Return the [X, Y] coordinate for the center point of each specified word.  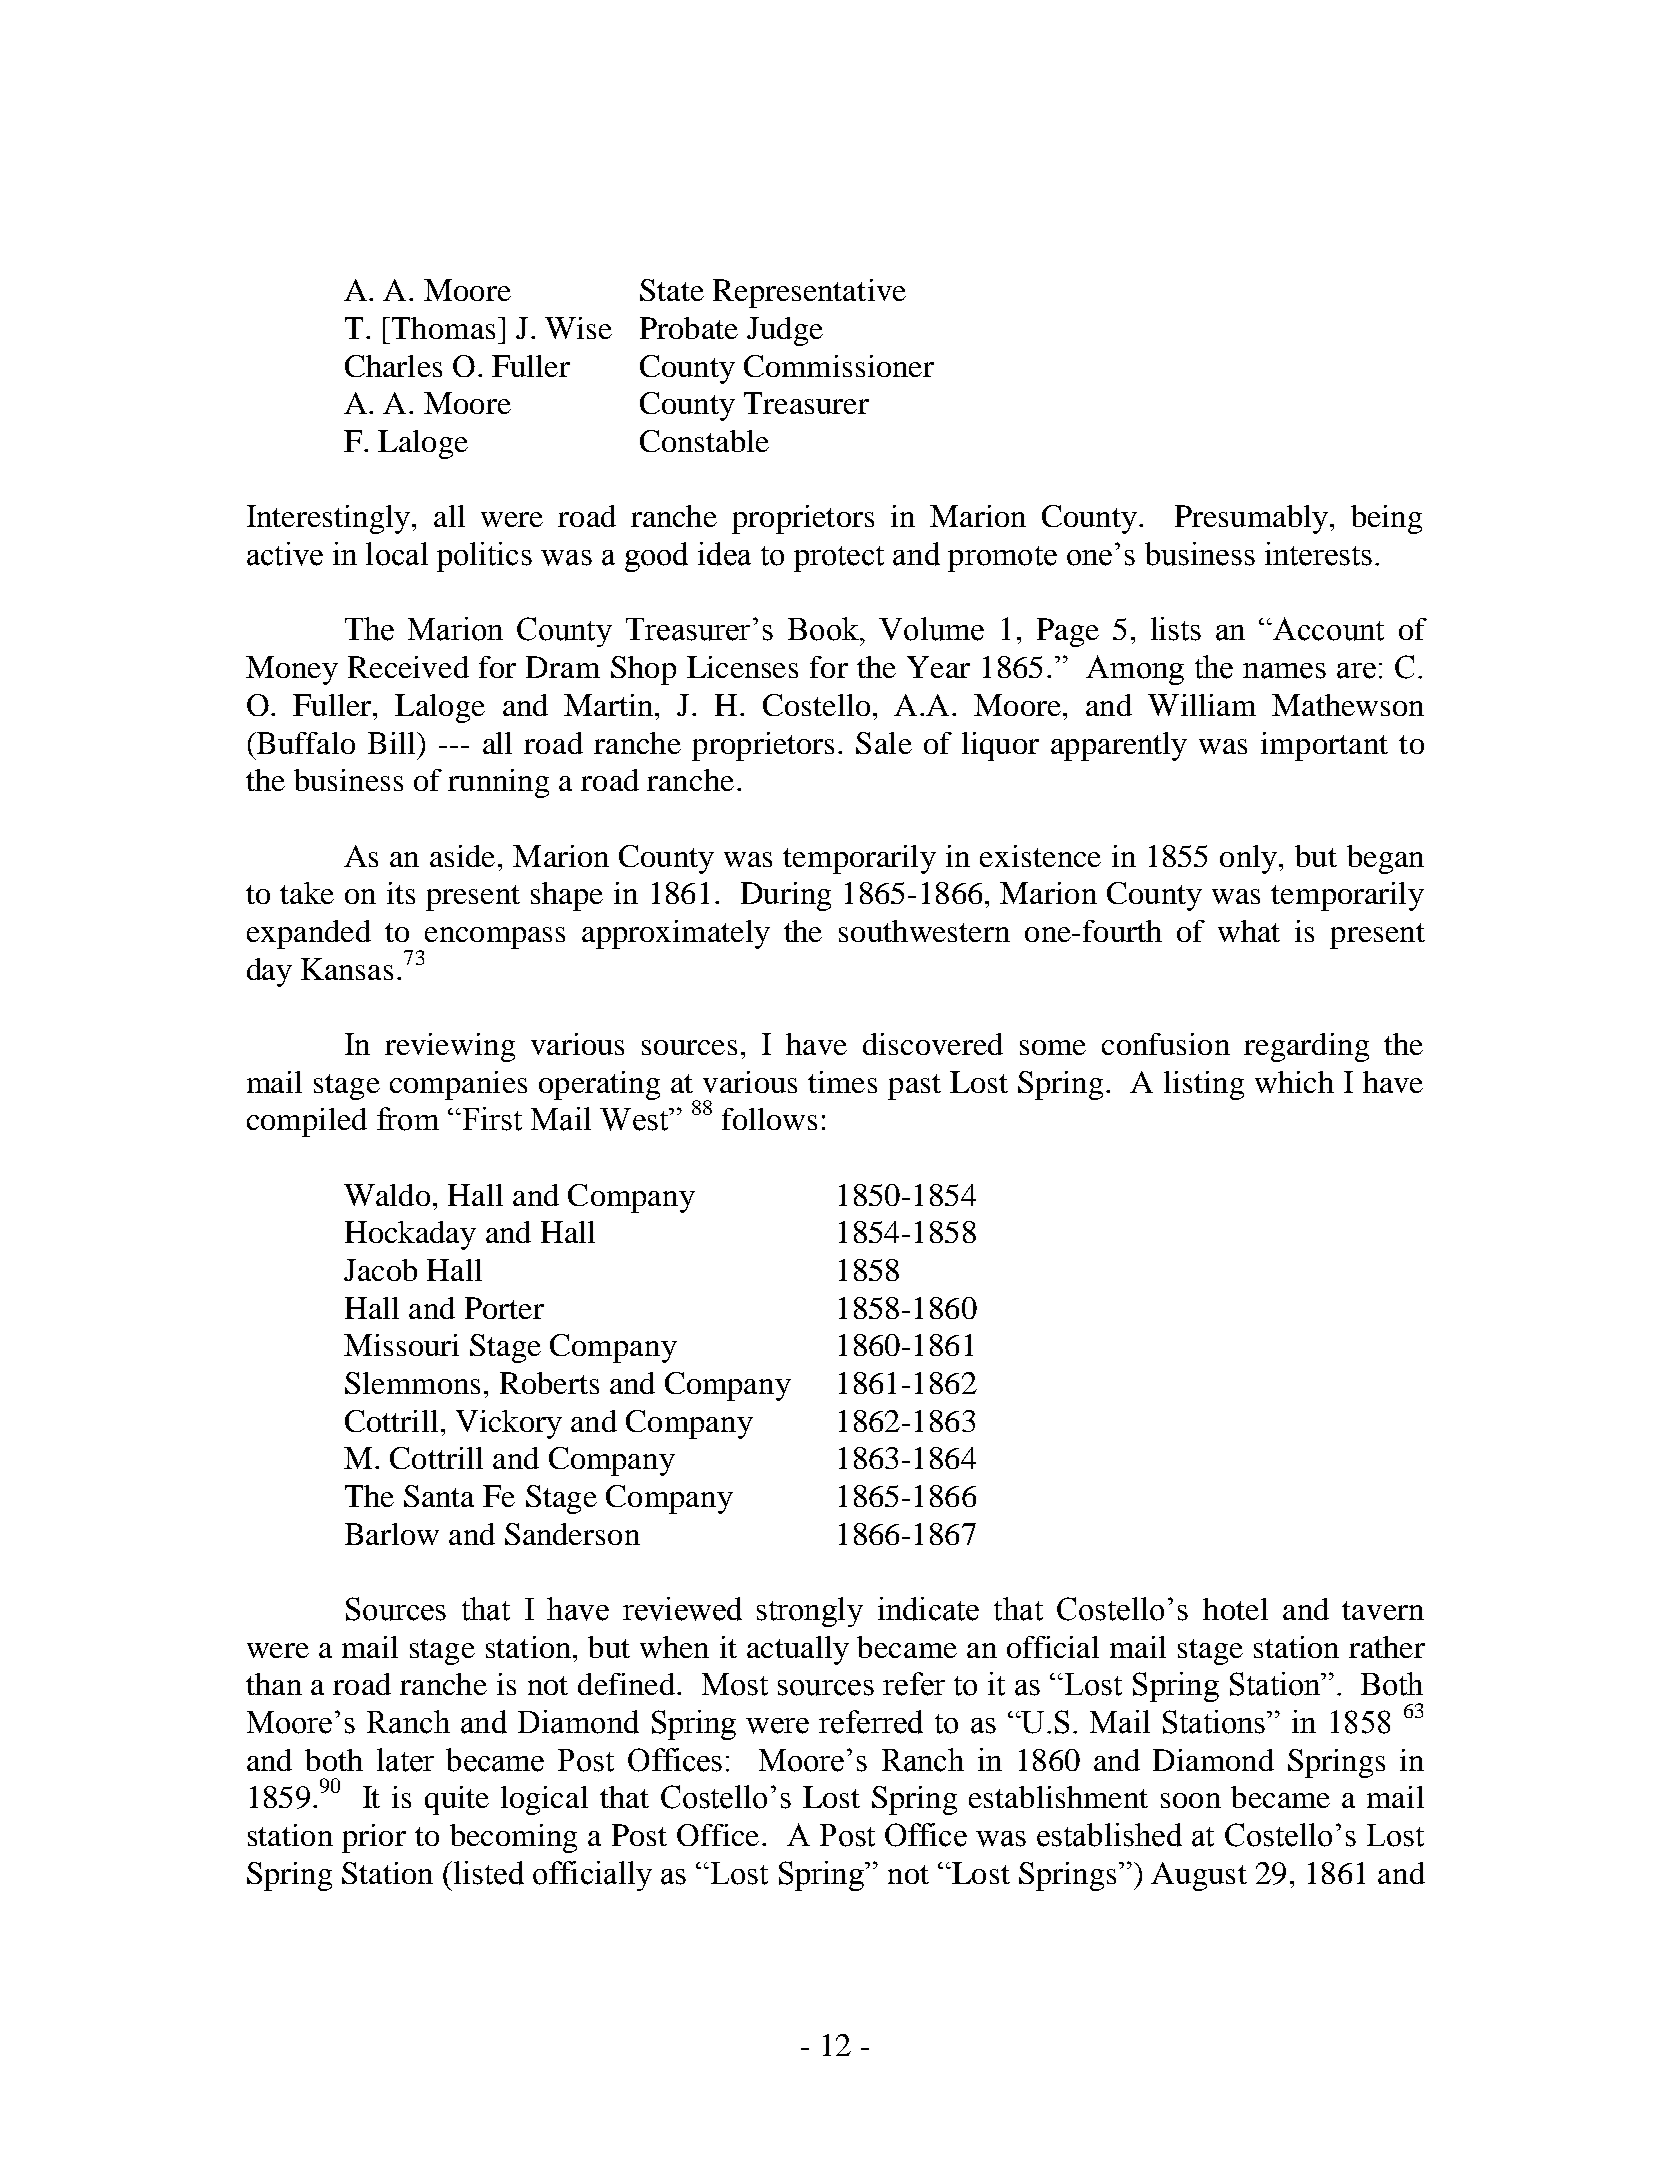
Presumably [1251, 519]
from [408, 1119]
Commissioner [839, 366]
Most [735, 1684]
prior [374, 1838]
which [1294, 1082]
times [842, 1082]
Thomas [442, 328]
